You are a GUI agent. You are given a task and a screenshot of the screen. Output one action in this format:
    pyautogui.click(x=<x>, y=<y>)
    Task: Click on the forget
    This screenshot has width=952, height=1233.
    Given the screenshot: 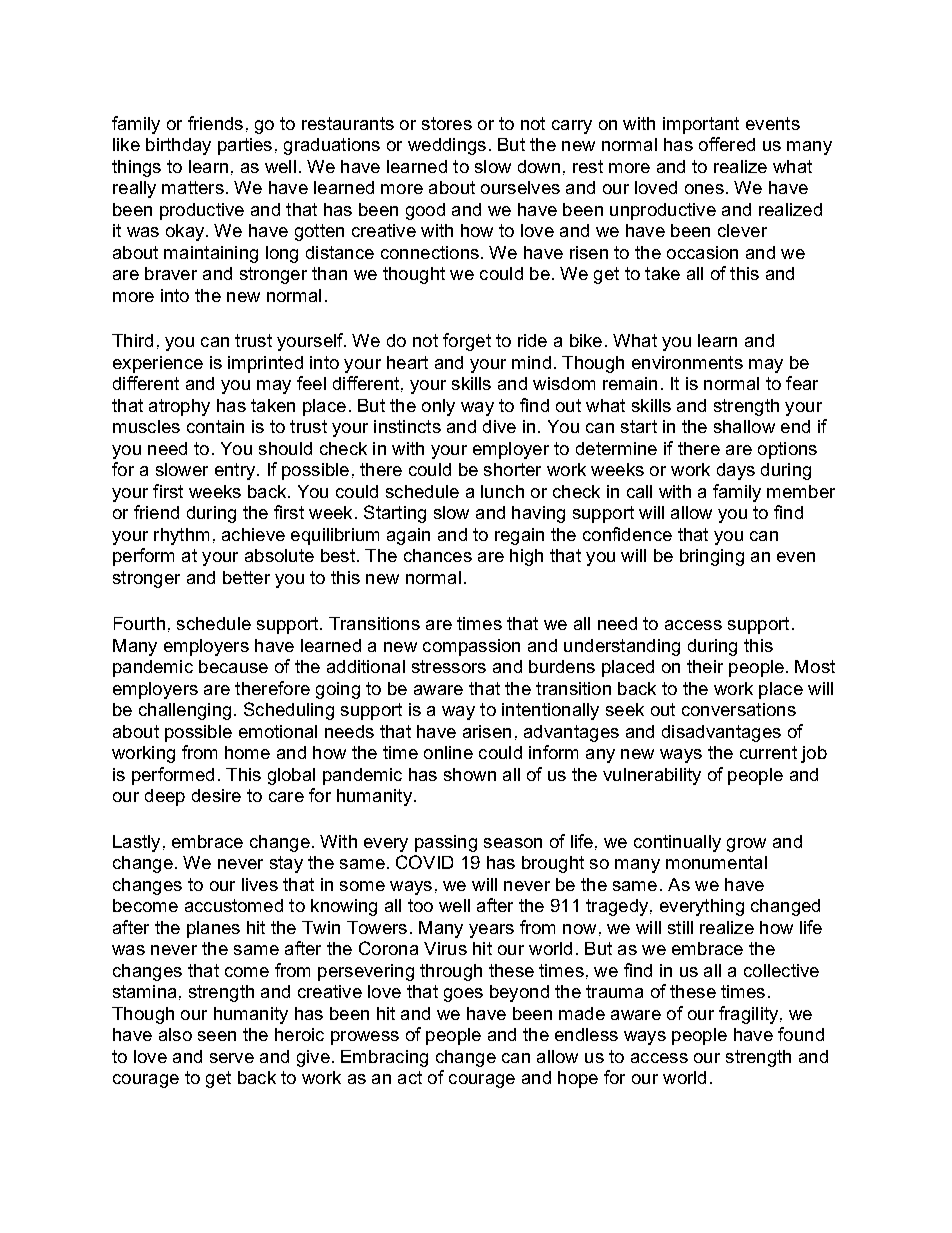 What is the action you would take?
    pyautogui.click(x=467, y=342)
